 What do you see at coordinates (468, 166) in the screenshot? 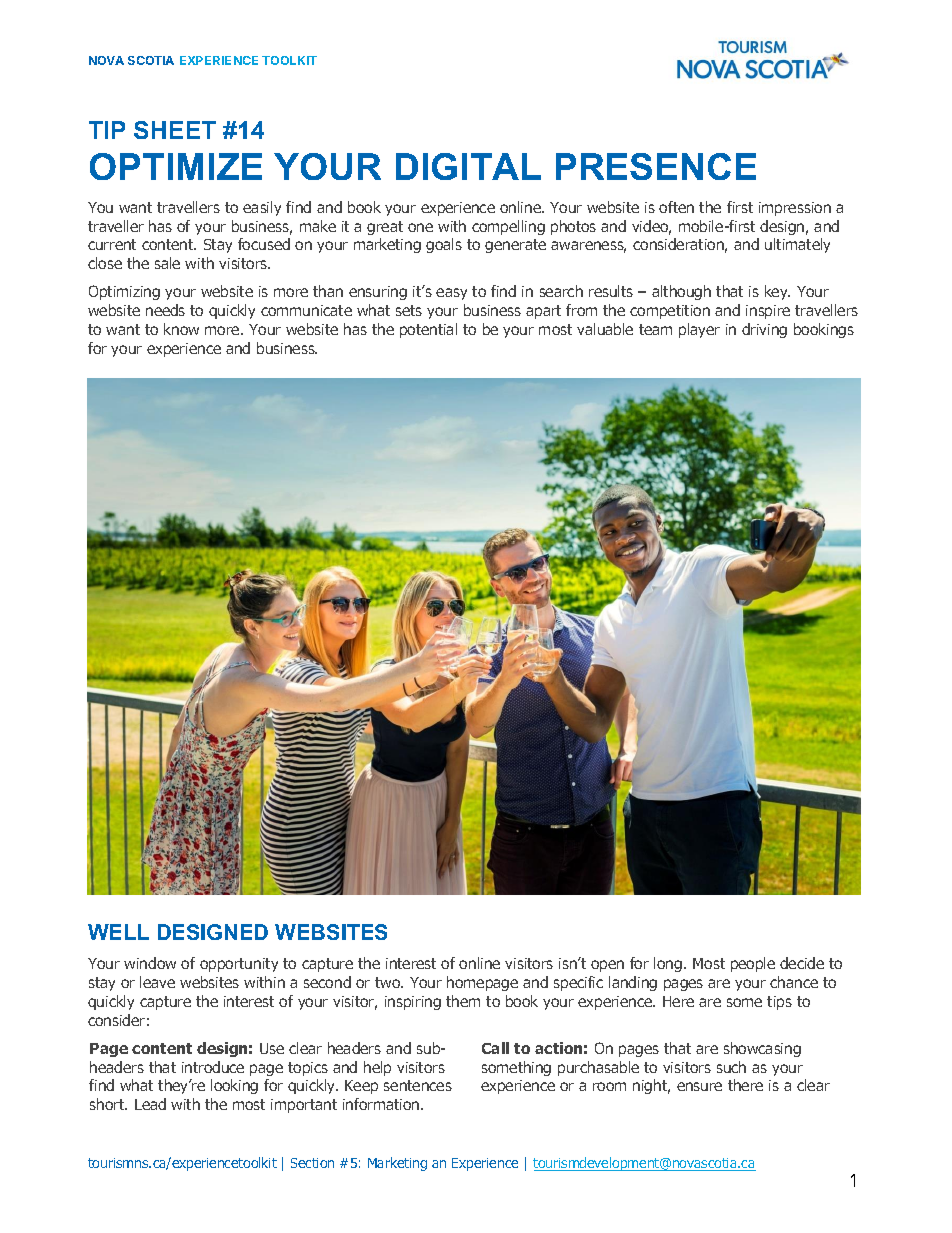
I see `DIGITAL` at bounding box center [468, 166].
